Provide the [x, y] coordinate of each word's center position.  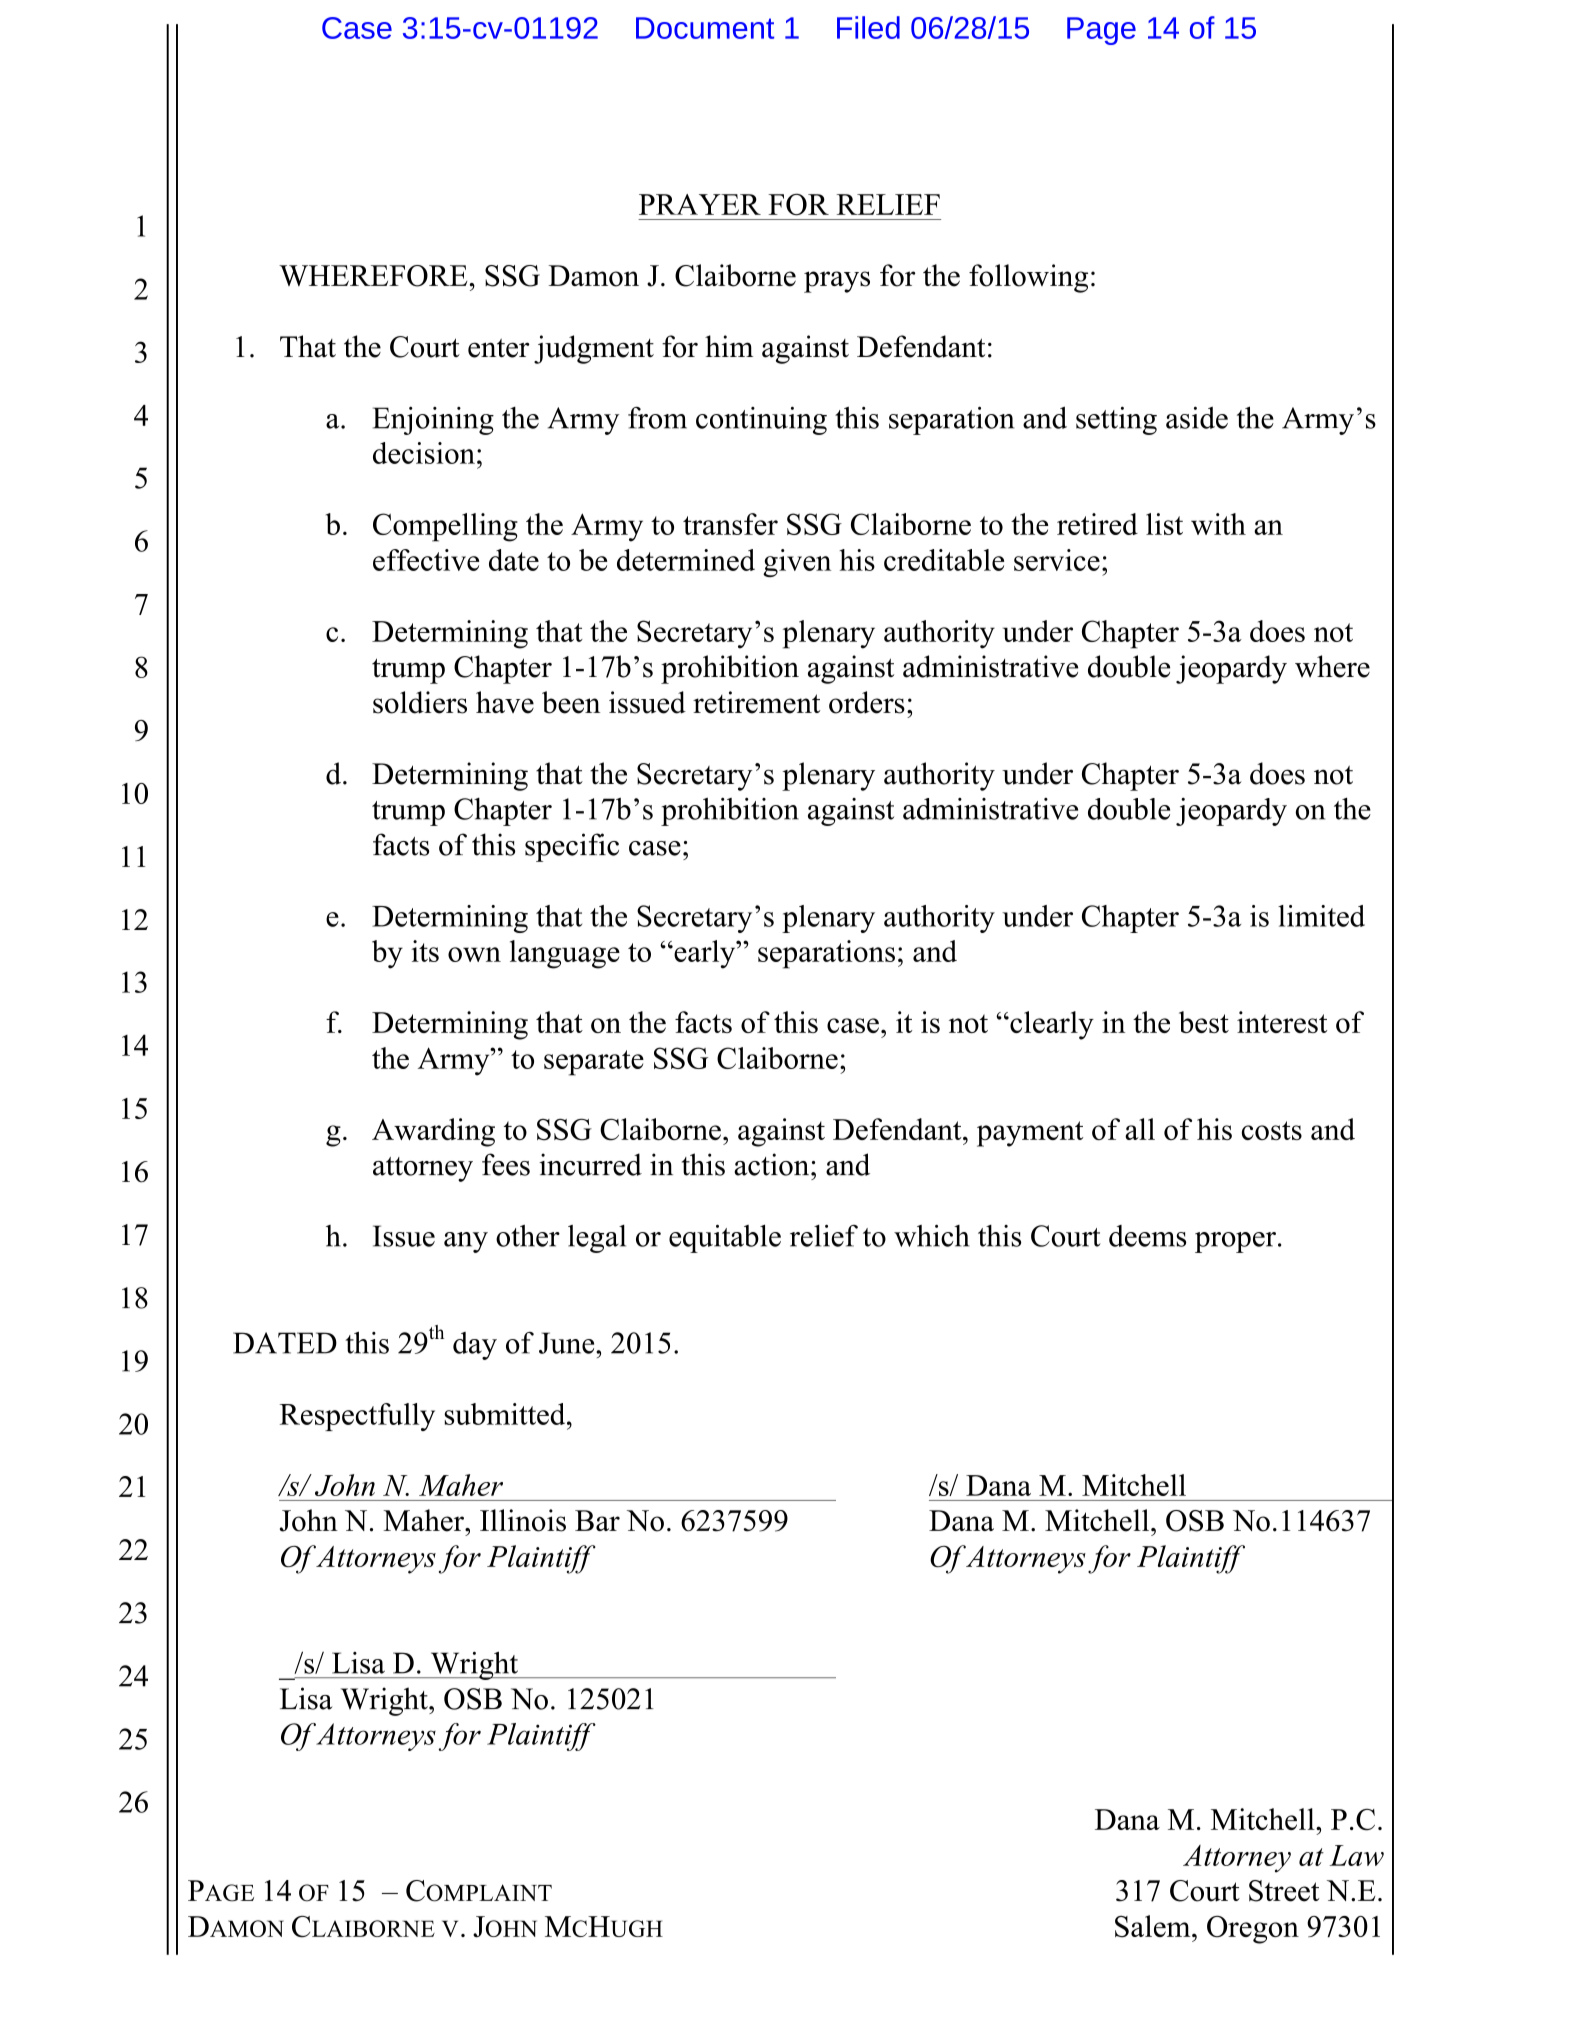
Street [1284, 1891]
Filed [868, 27]
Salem [1154, 1926]
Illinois [523, 1520]
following [1028, 278]
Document [705, 28]
